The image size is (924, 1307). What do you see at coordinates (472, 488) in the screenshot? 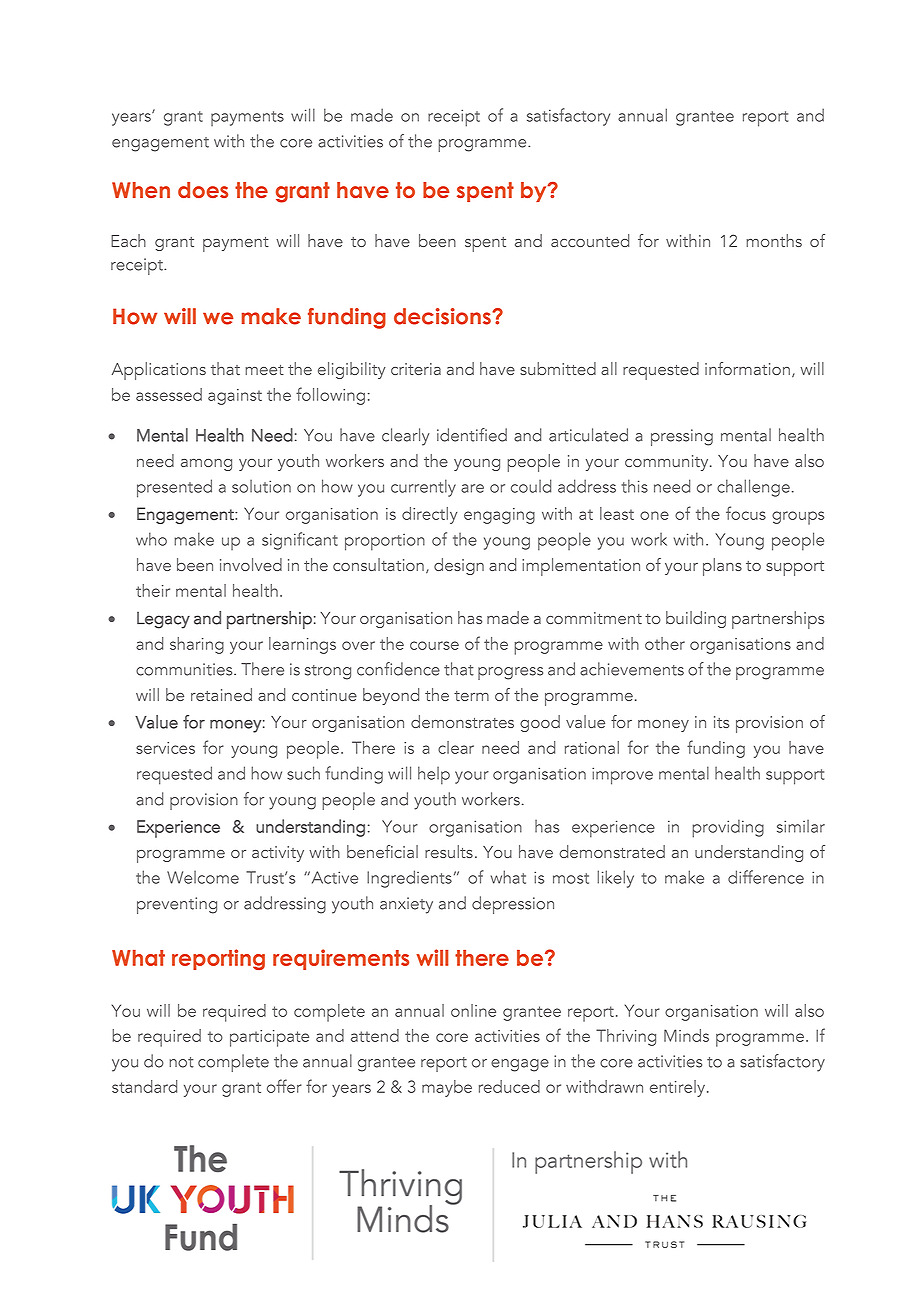
I see `are` at bounding box center [472, 488].
